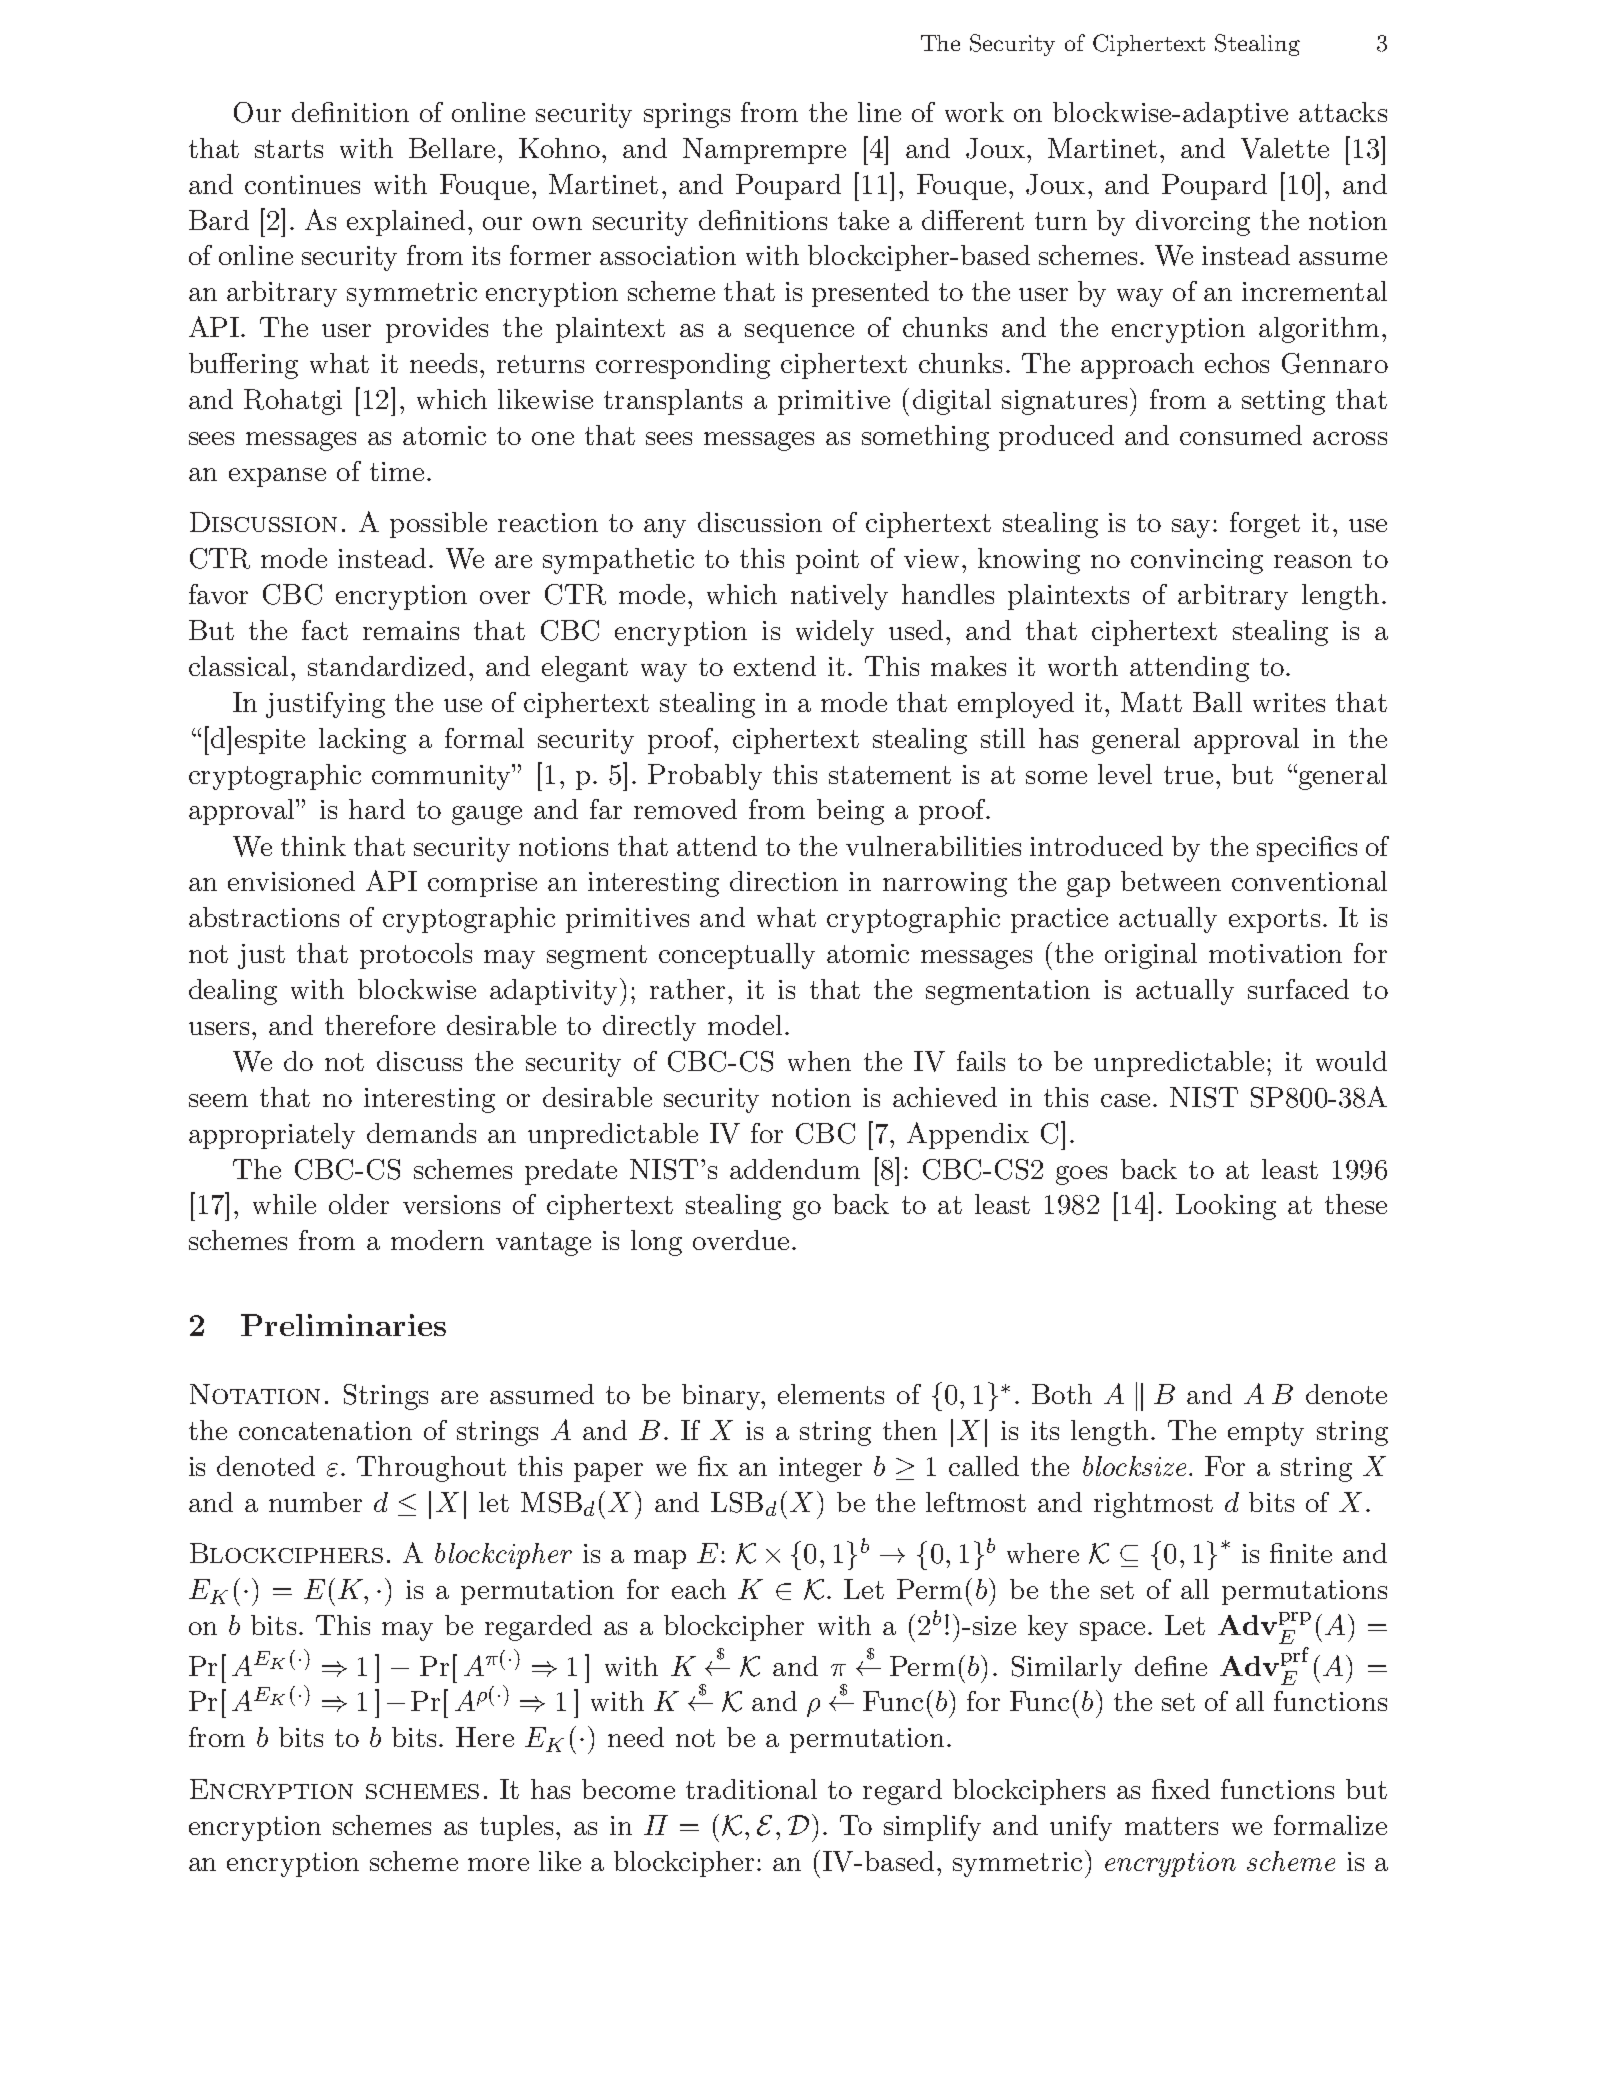  I want to click on fact, so click(325, 630).
